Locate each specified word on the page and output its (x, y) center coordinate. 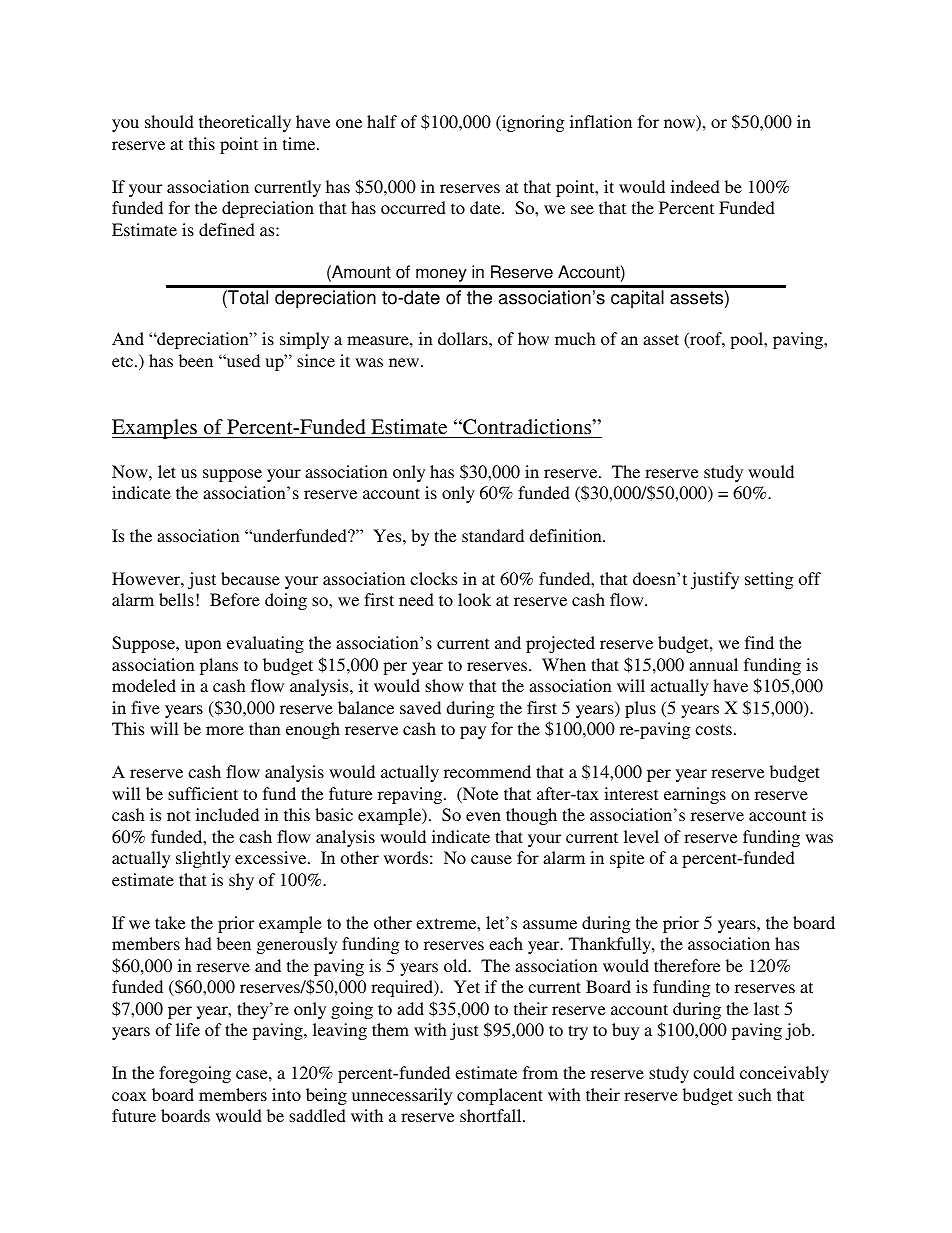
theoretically (245, 123)
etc (124, 361)
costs (713, 729)
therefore (687, 965)
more (225, 730)
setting (769, 580)
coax (129, 1096)
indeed (695, 186)
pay (473, 732)
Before (235, 599)
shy (241, 881)
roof (706, 340)
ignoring (532, 123)
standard (493, 535)
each (506, 943)
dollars (464, 338)
